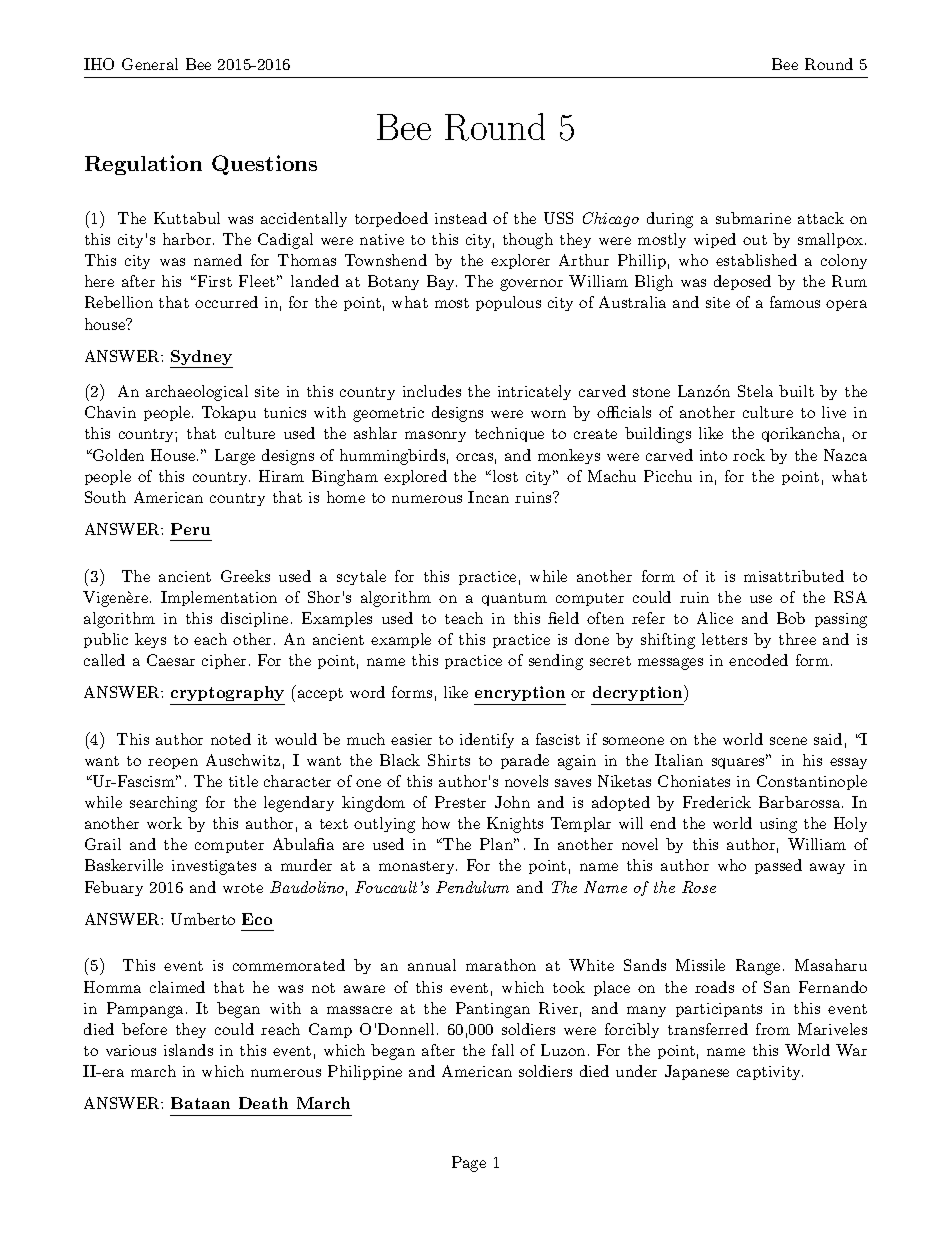  Describe the element at coordinates (753, 218) in the screenshot. I see `submarine` at that location.
